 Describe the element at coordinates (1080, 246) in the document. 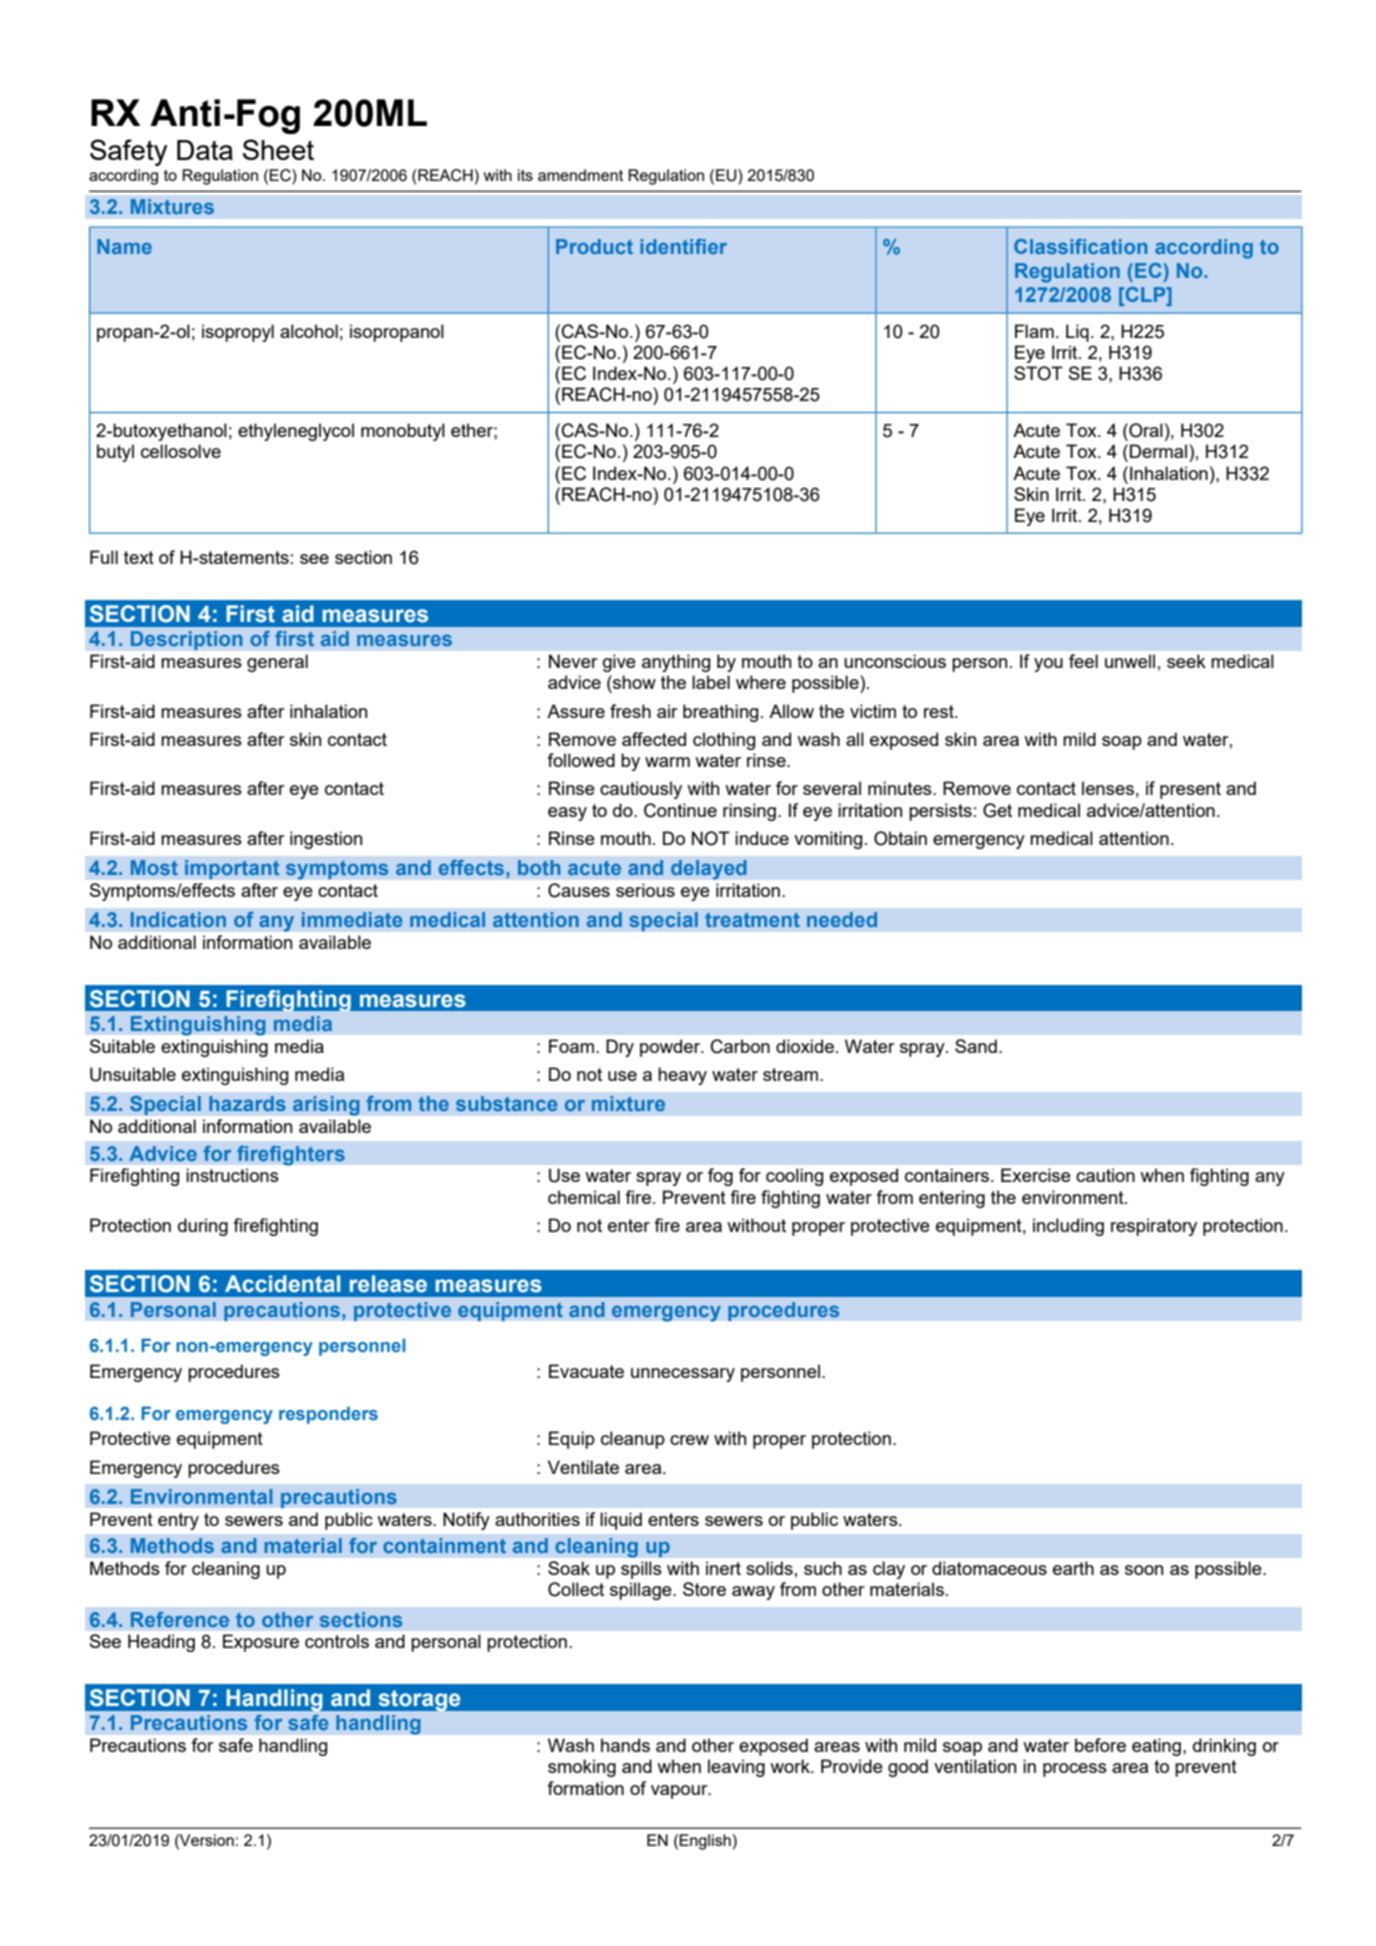

I see `Classification` at that location.
